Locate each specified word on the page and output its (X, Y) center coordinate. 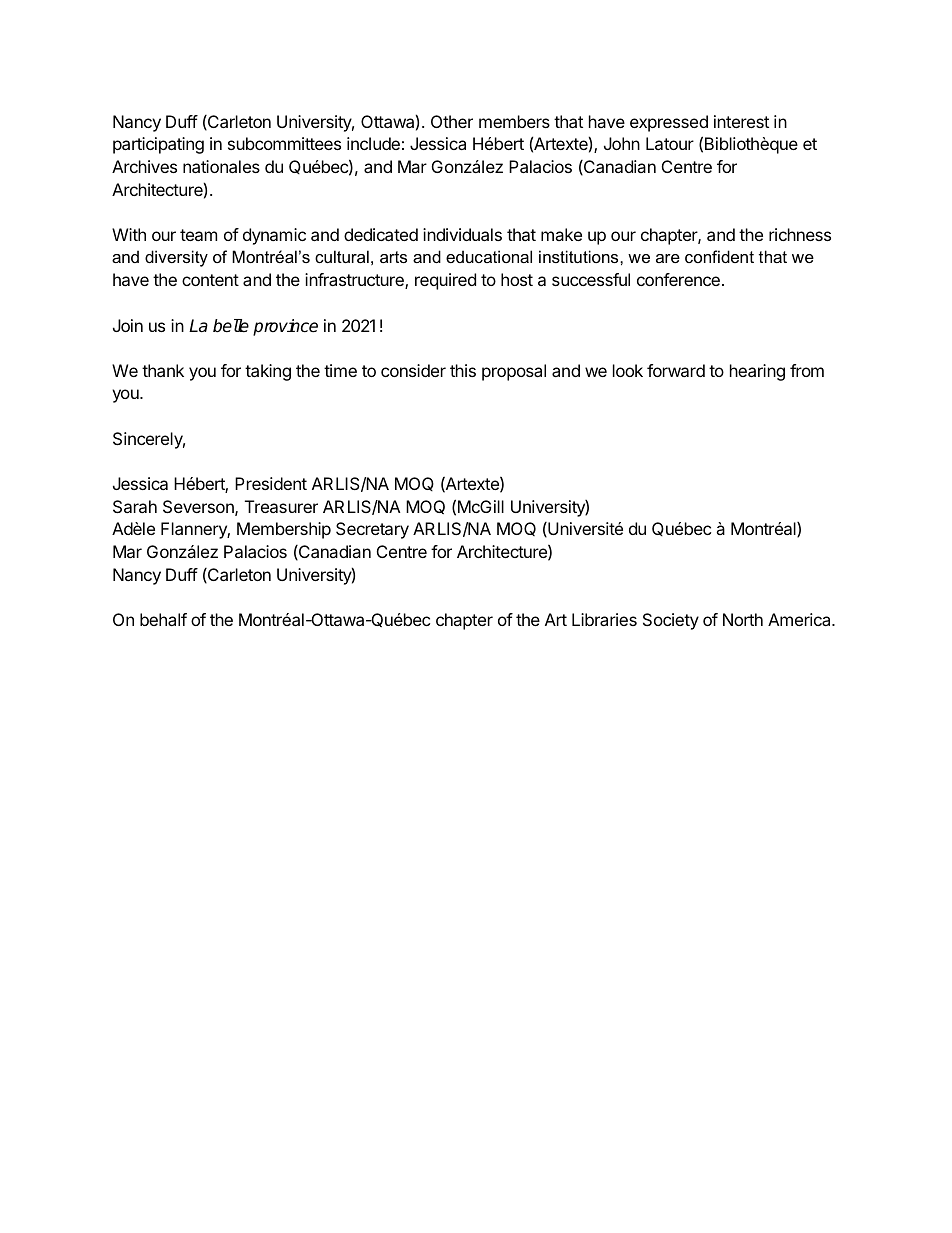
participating (158, 145)
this (463, 370)
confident (719, 256)
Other (452, 121)
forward (676, 370)
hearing (757, 372)
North (743, 619)
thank (163, 370)
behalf (163, 619)
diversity (176, 258)
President (271, 483)
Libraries (604, 619)
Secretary (372, 530)
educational (489, 256)
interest (741, 121)
